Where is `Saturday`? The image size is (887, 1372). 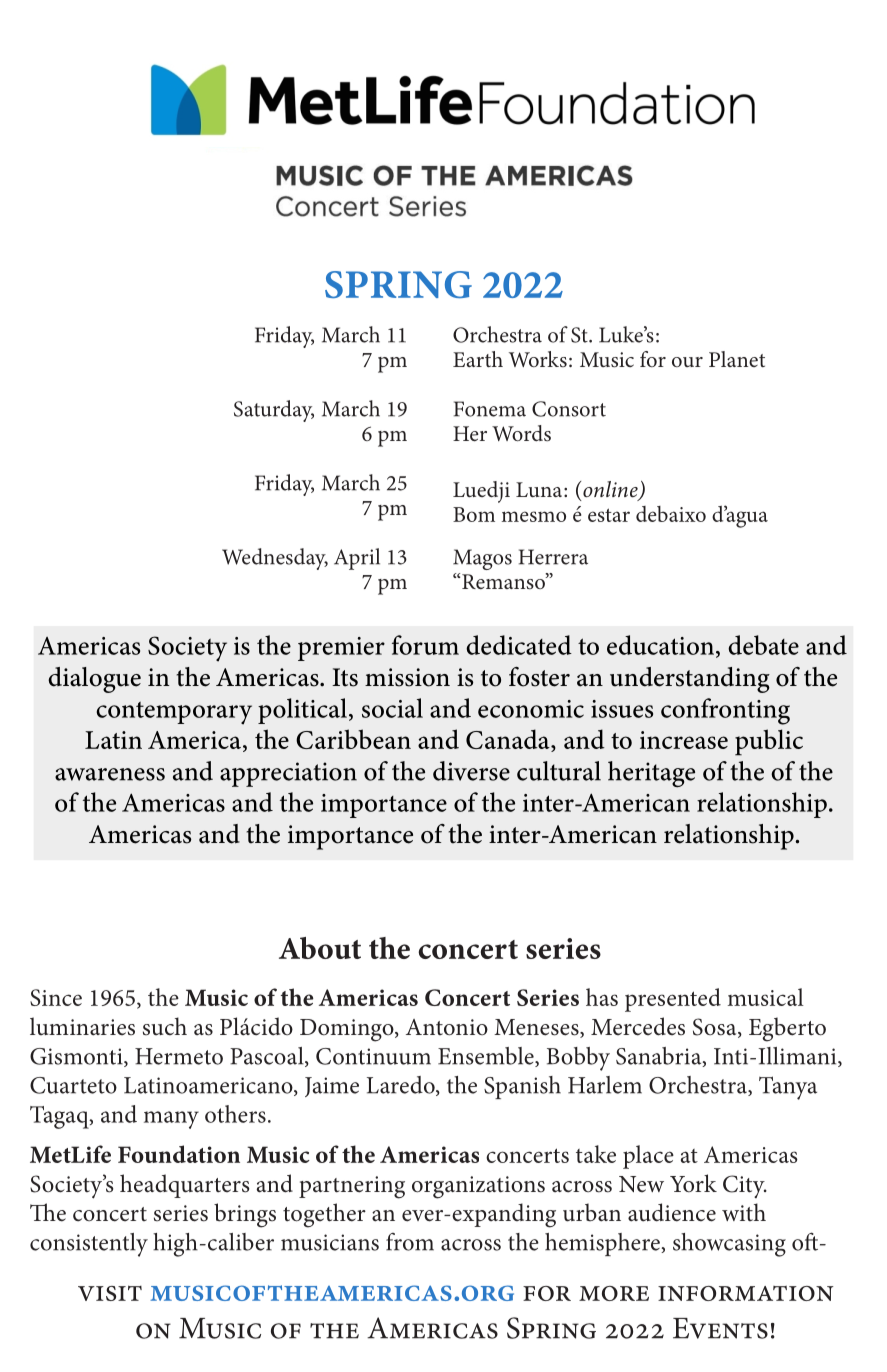
Saturday is located at coordinates (274, 411).
